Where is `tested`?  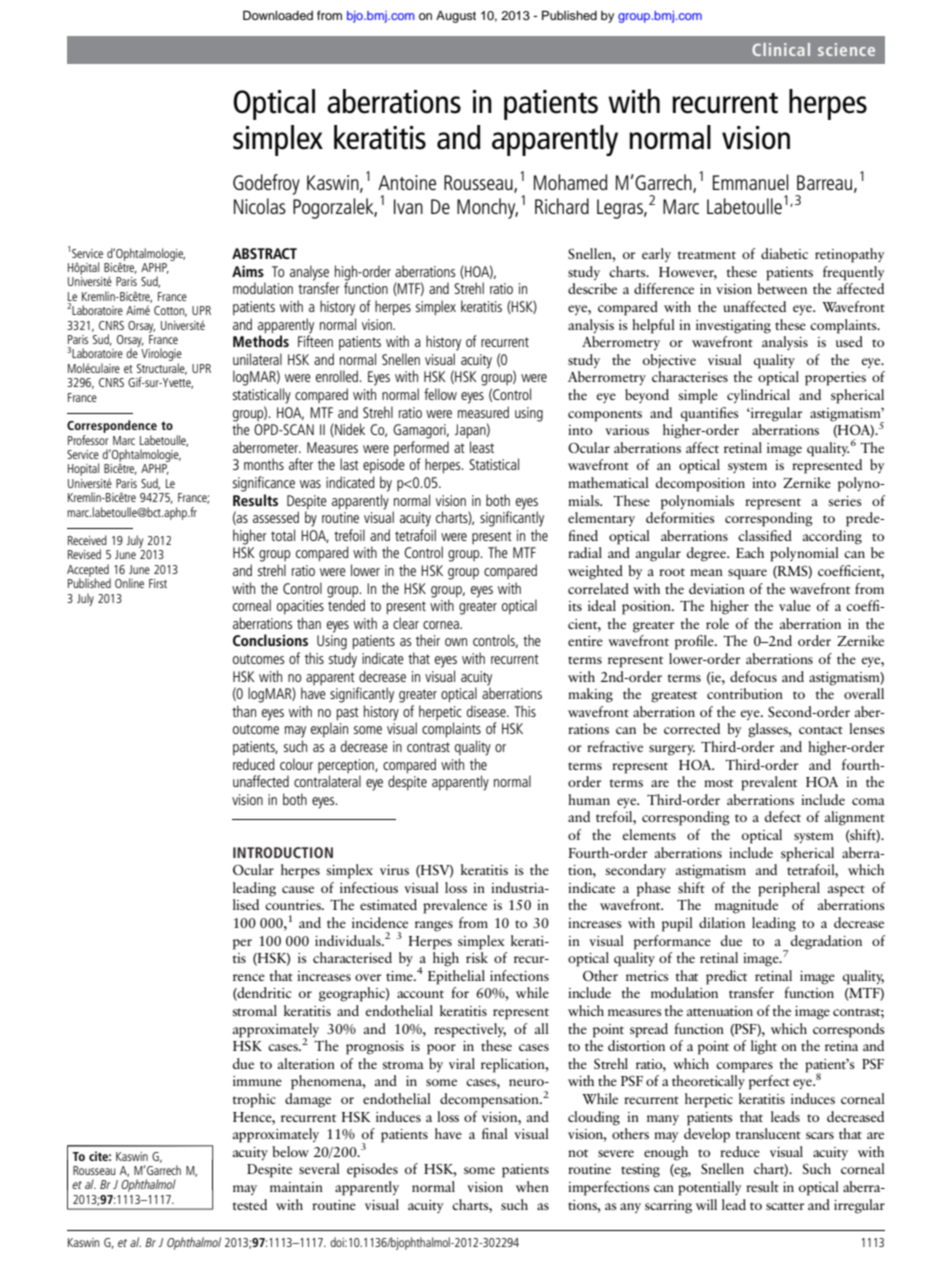
tested is located at coordinates (250, 1204).
